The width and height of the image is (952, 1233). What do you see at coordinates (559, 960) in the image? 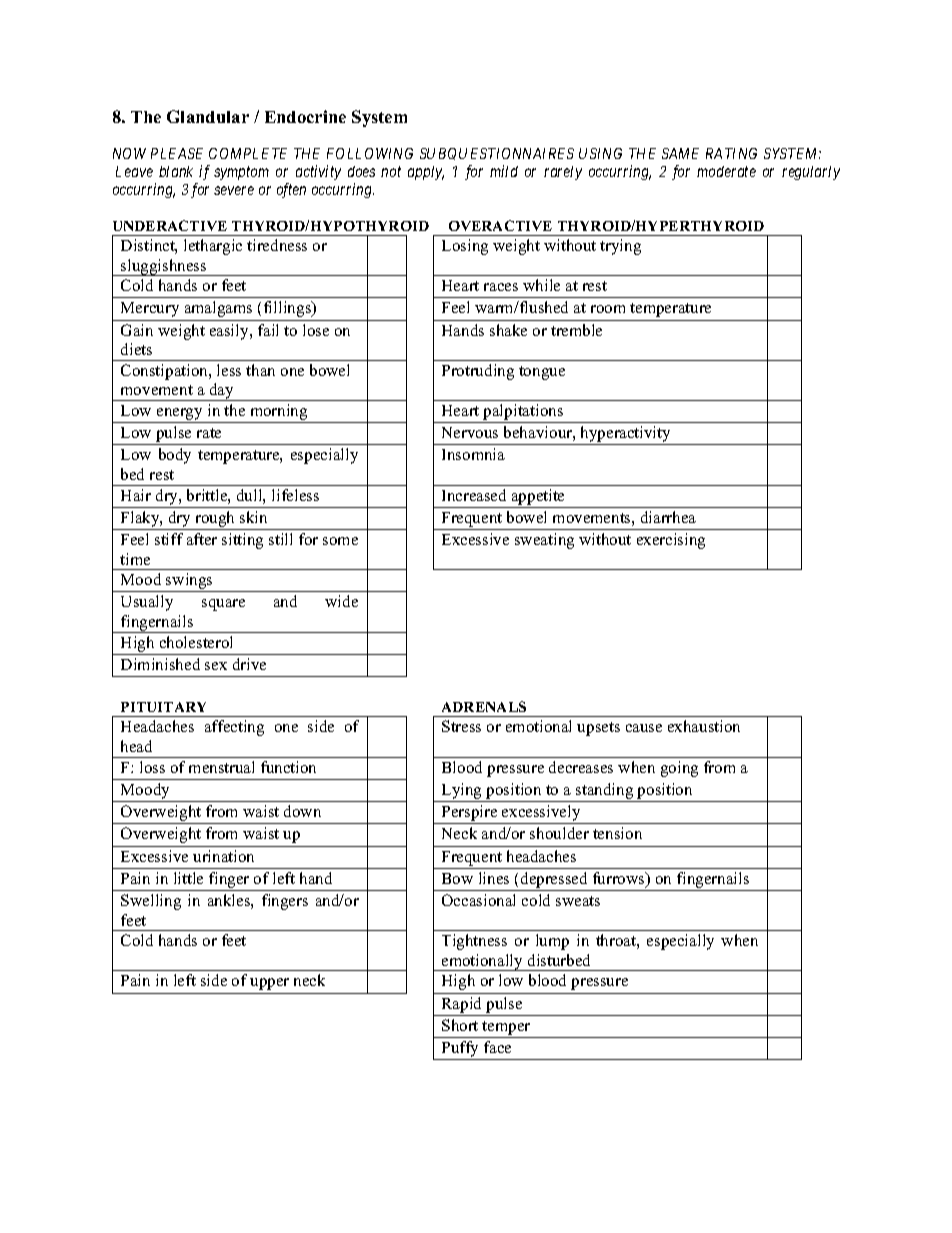
I see `disturbed` at bounding box center [559, 960].
